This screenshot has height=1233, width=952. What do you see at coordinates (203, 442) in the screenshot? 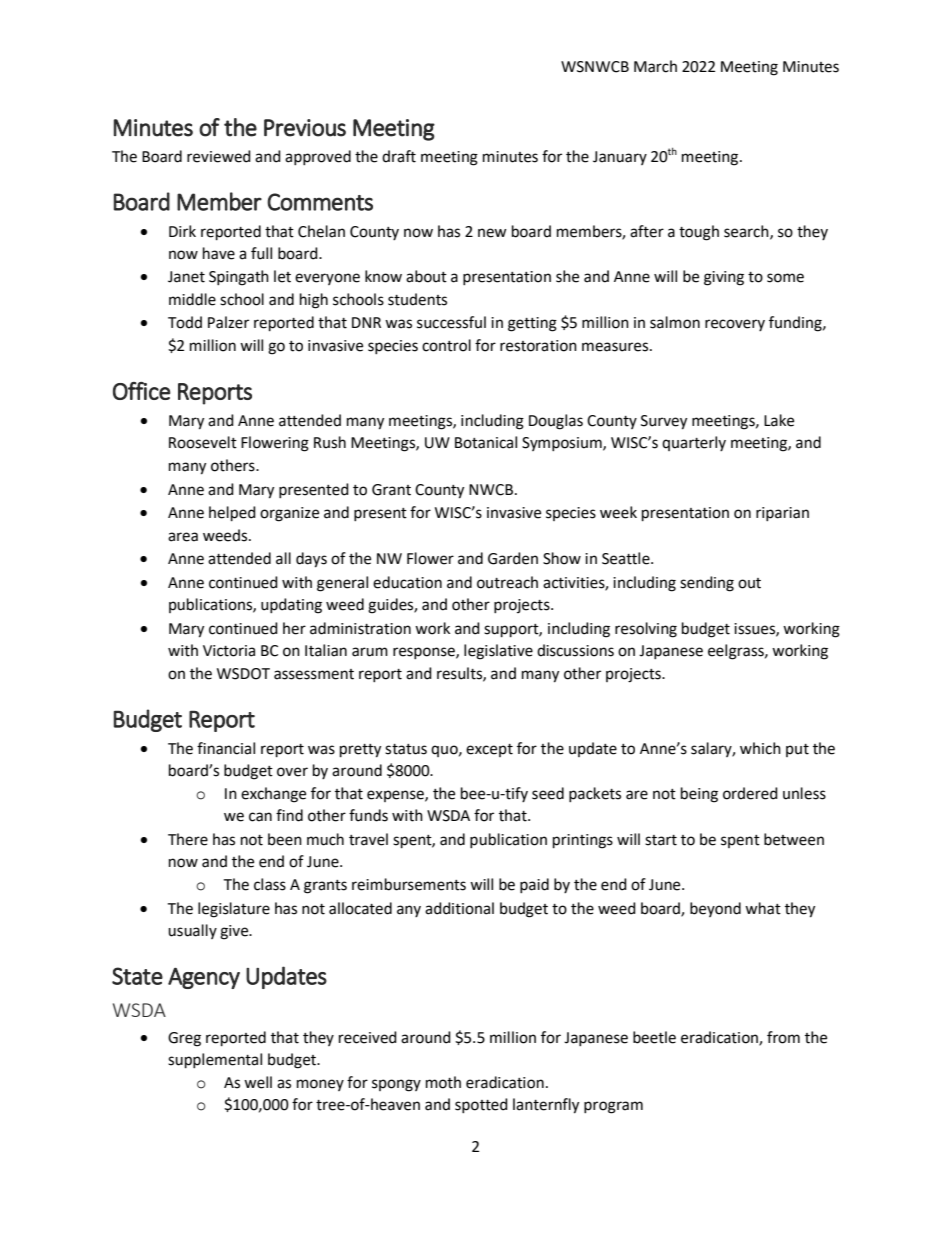
I see `Roosevelt` at bounding box center [203, 442].
